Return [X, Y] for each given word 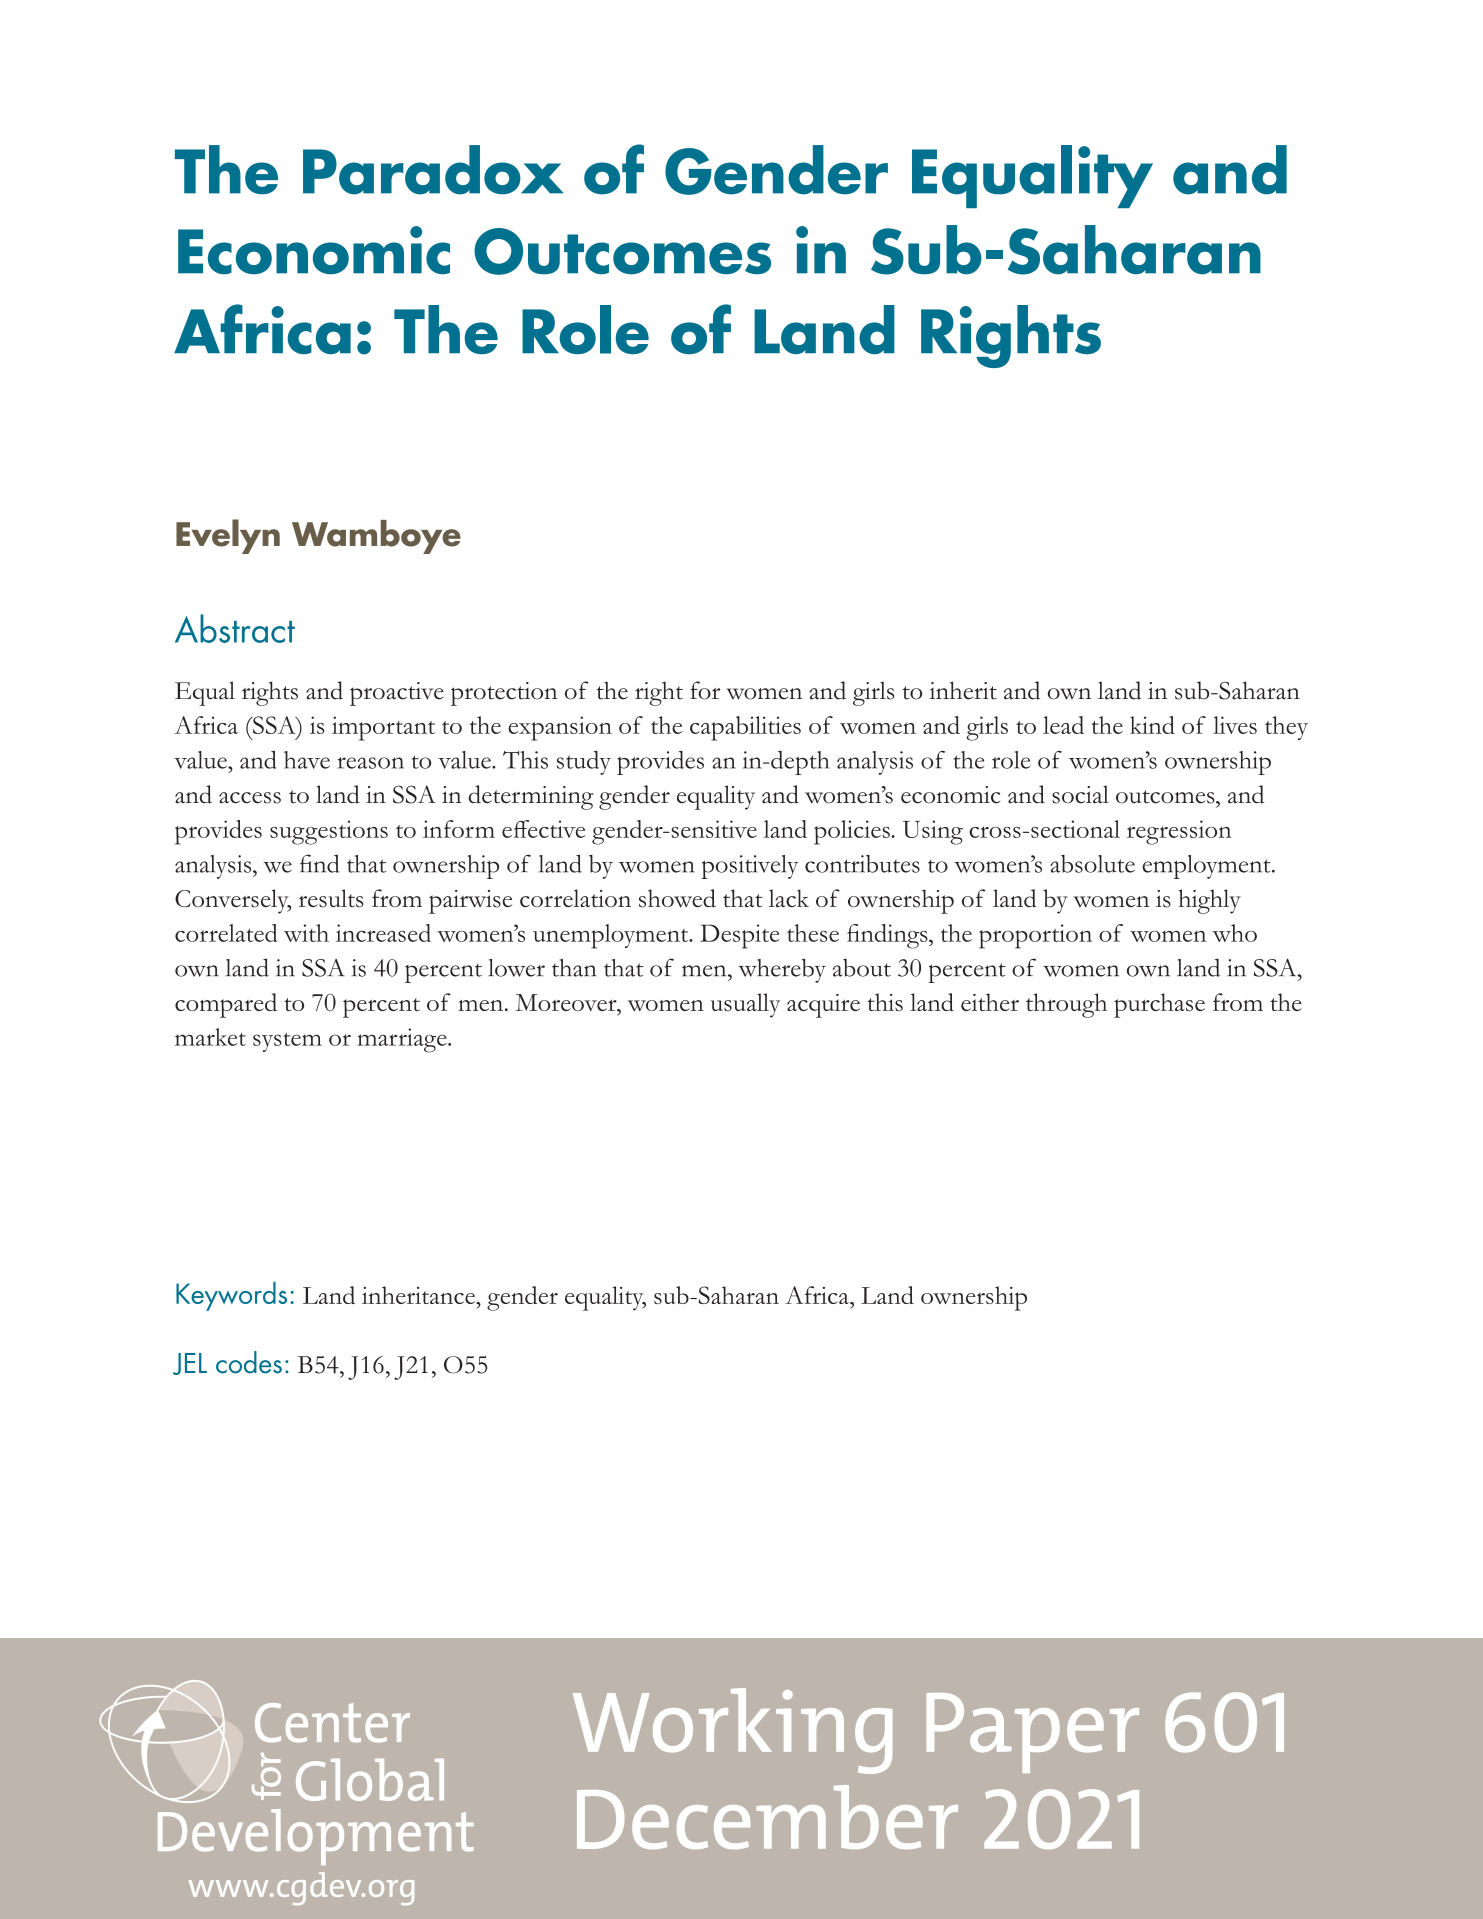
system [287, 1042]
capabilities [745, 728]
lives [1235, 725]
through [1066, 1005]
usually [745, 1005]
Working [732, 1731]
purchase [1159, 1005]
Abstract [235, 628]
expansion [560, 728]
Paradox [433, 170]
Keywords [231, 1296]
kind [1152, 725]
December [767, 1817]
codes [249, 1362]
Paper [1033, 1733]
